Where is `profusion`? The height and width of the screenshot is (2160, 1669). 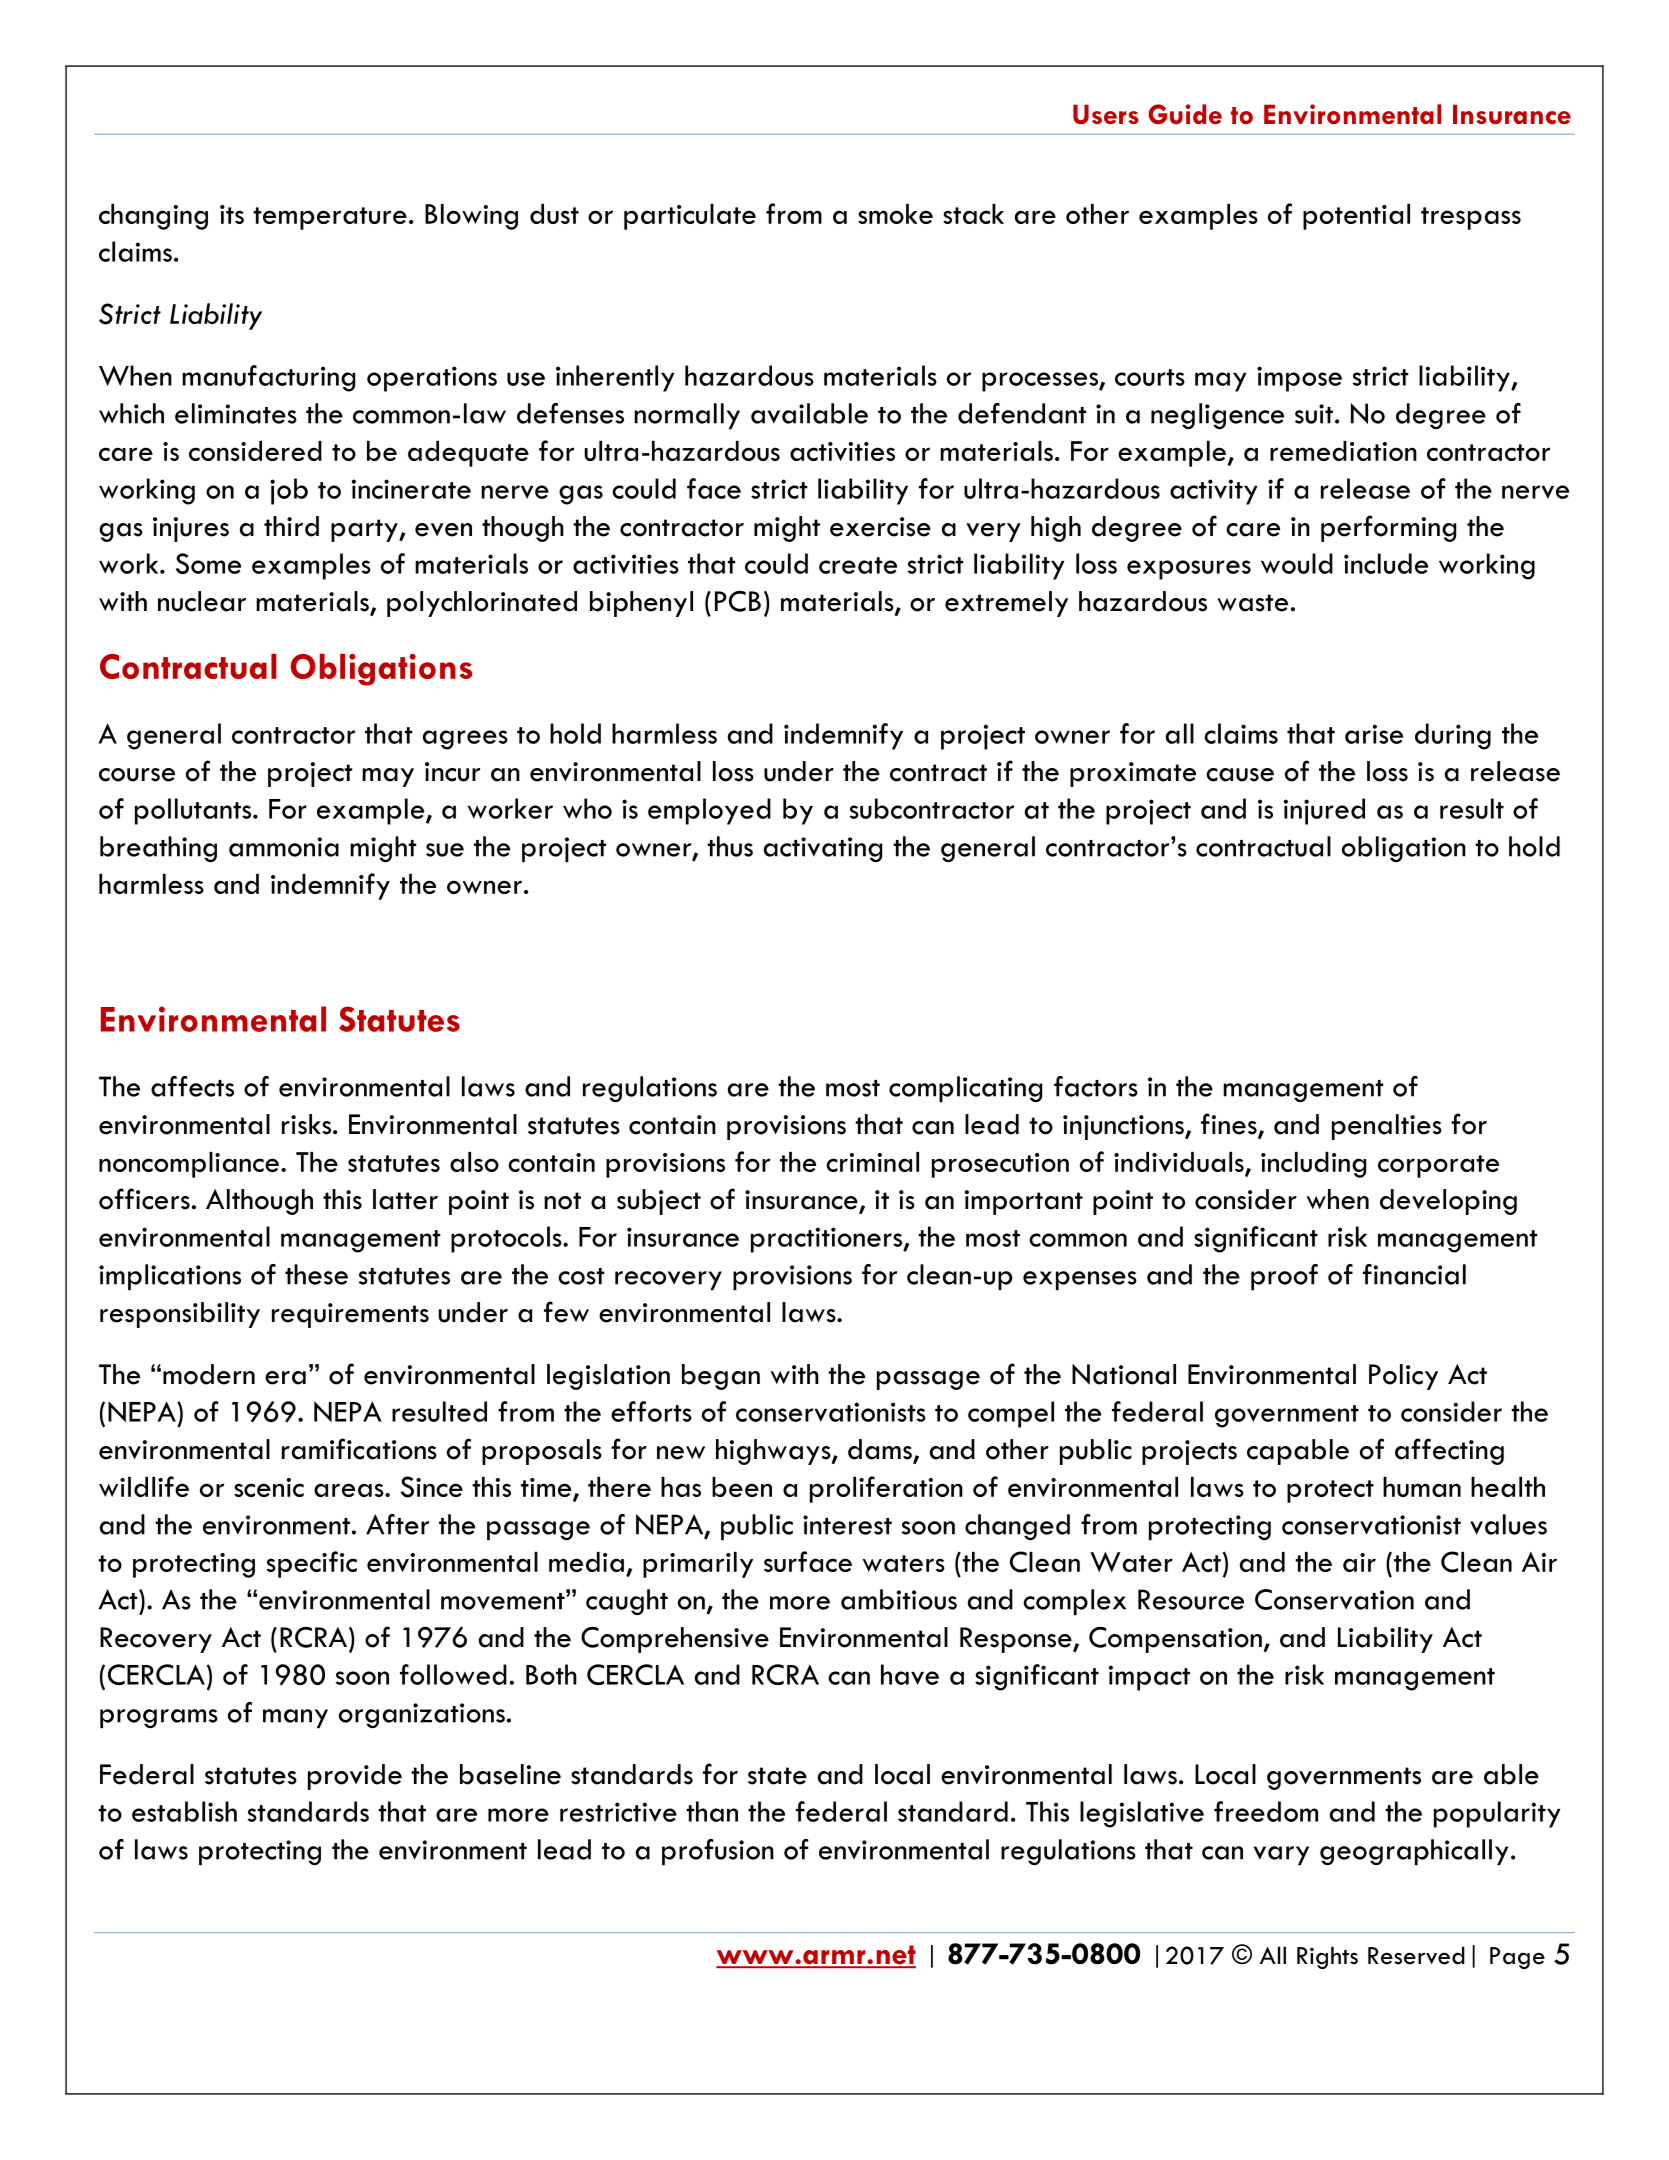 profusion is located at coordinates (718, 1852).
